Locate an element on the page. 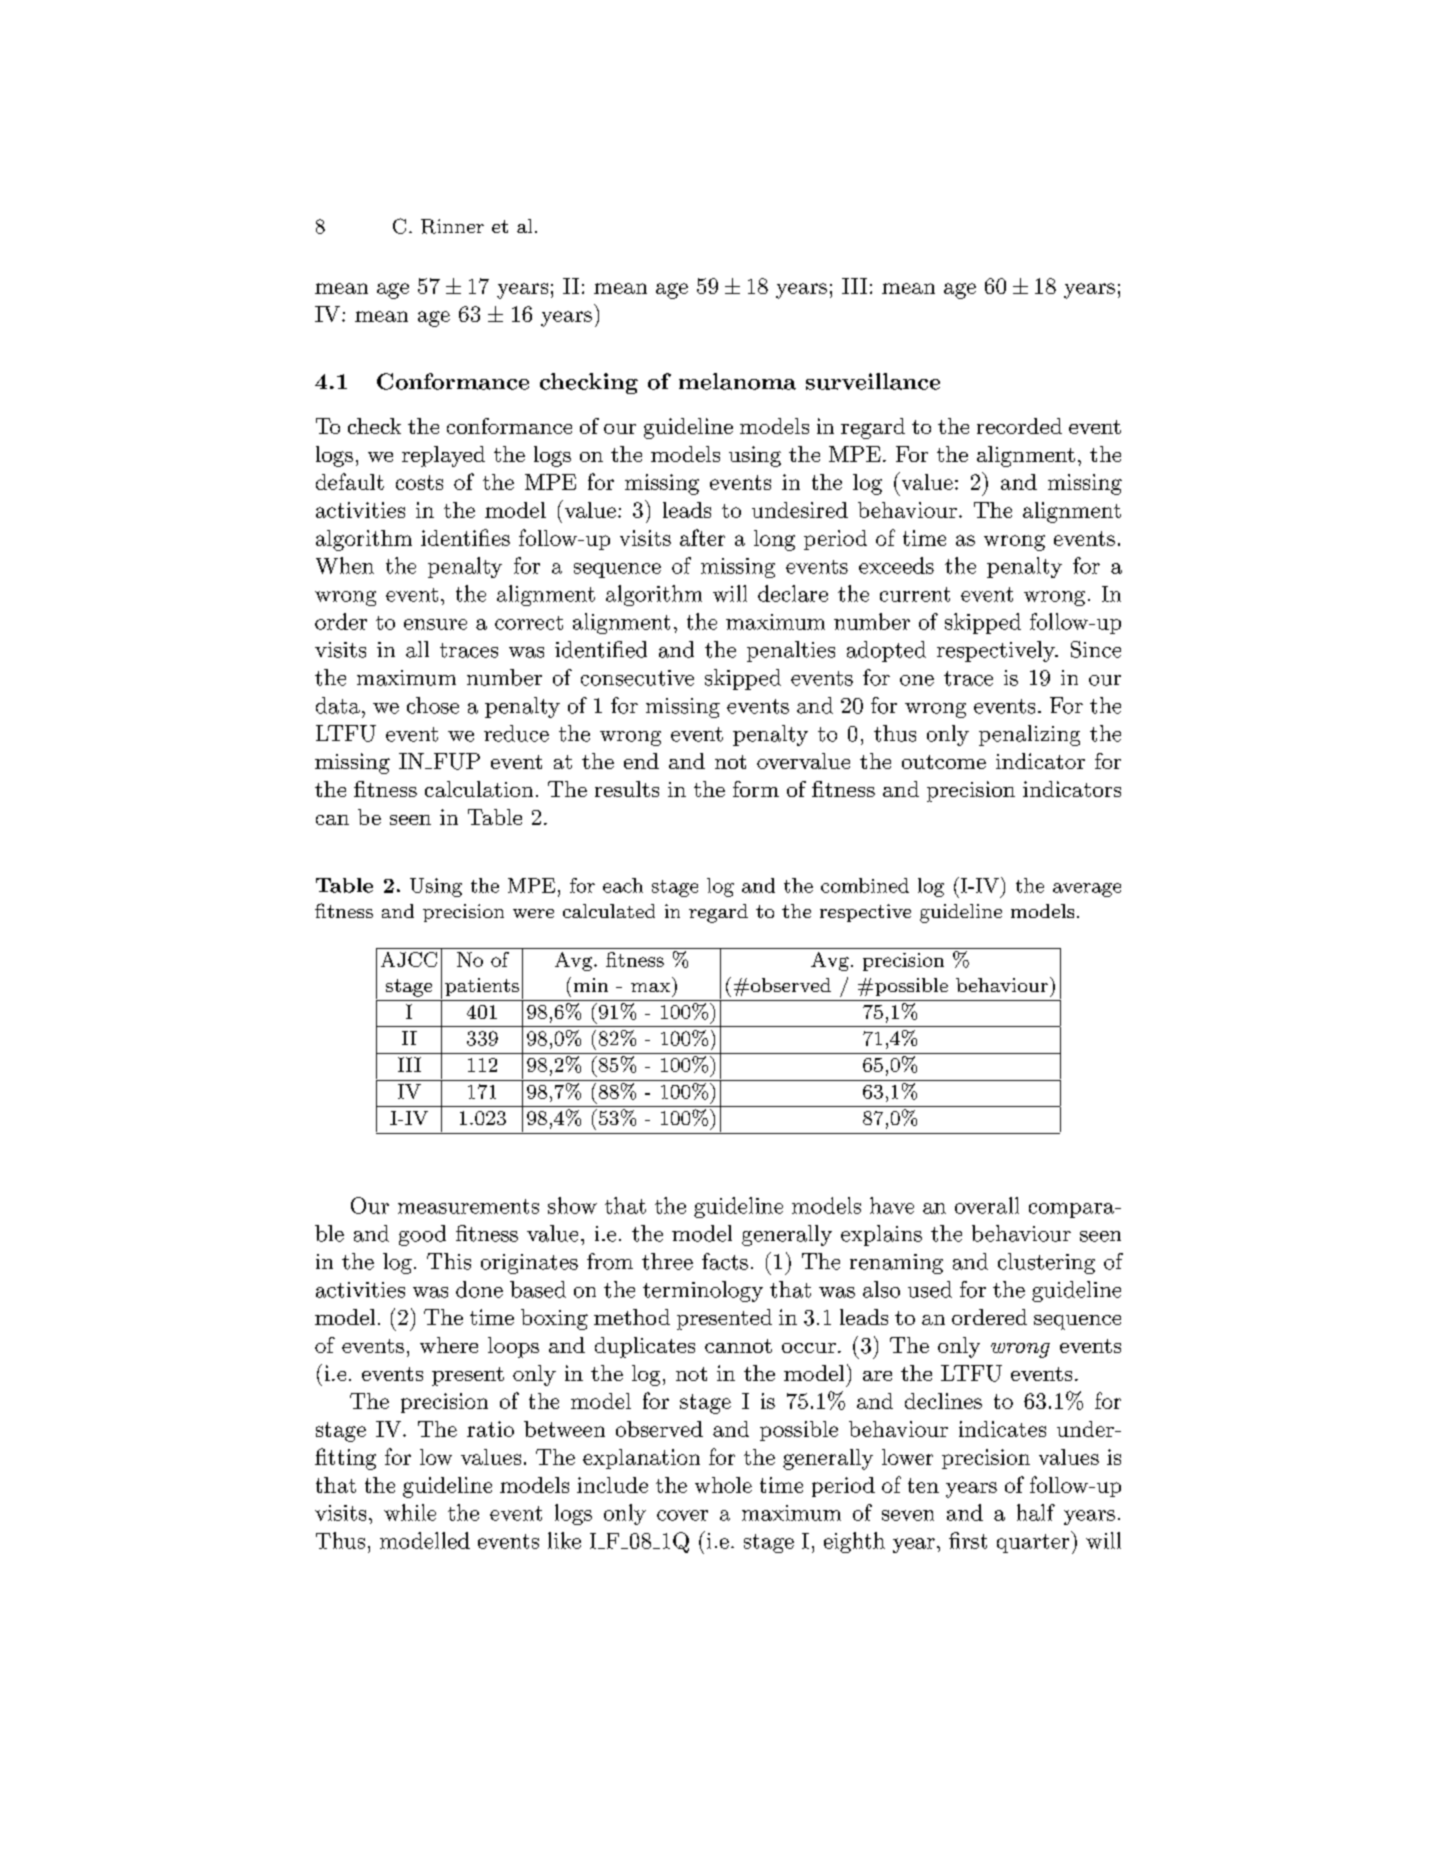  replayed is located at coordinates (443, 456).
